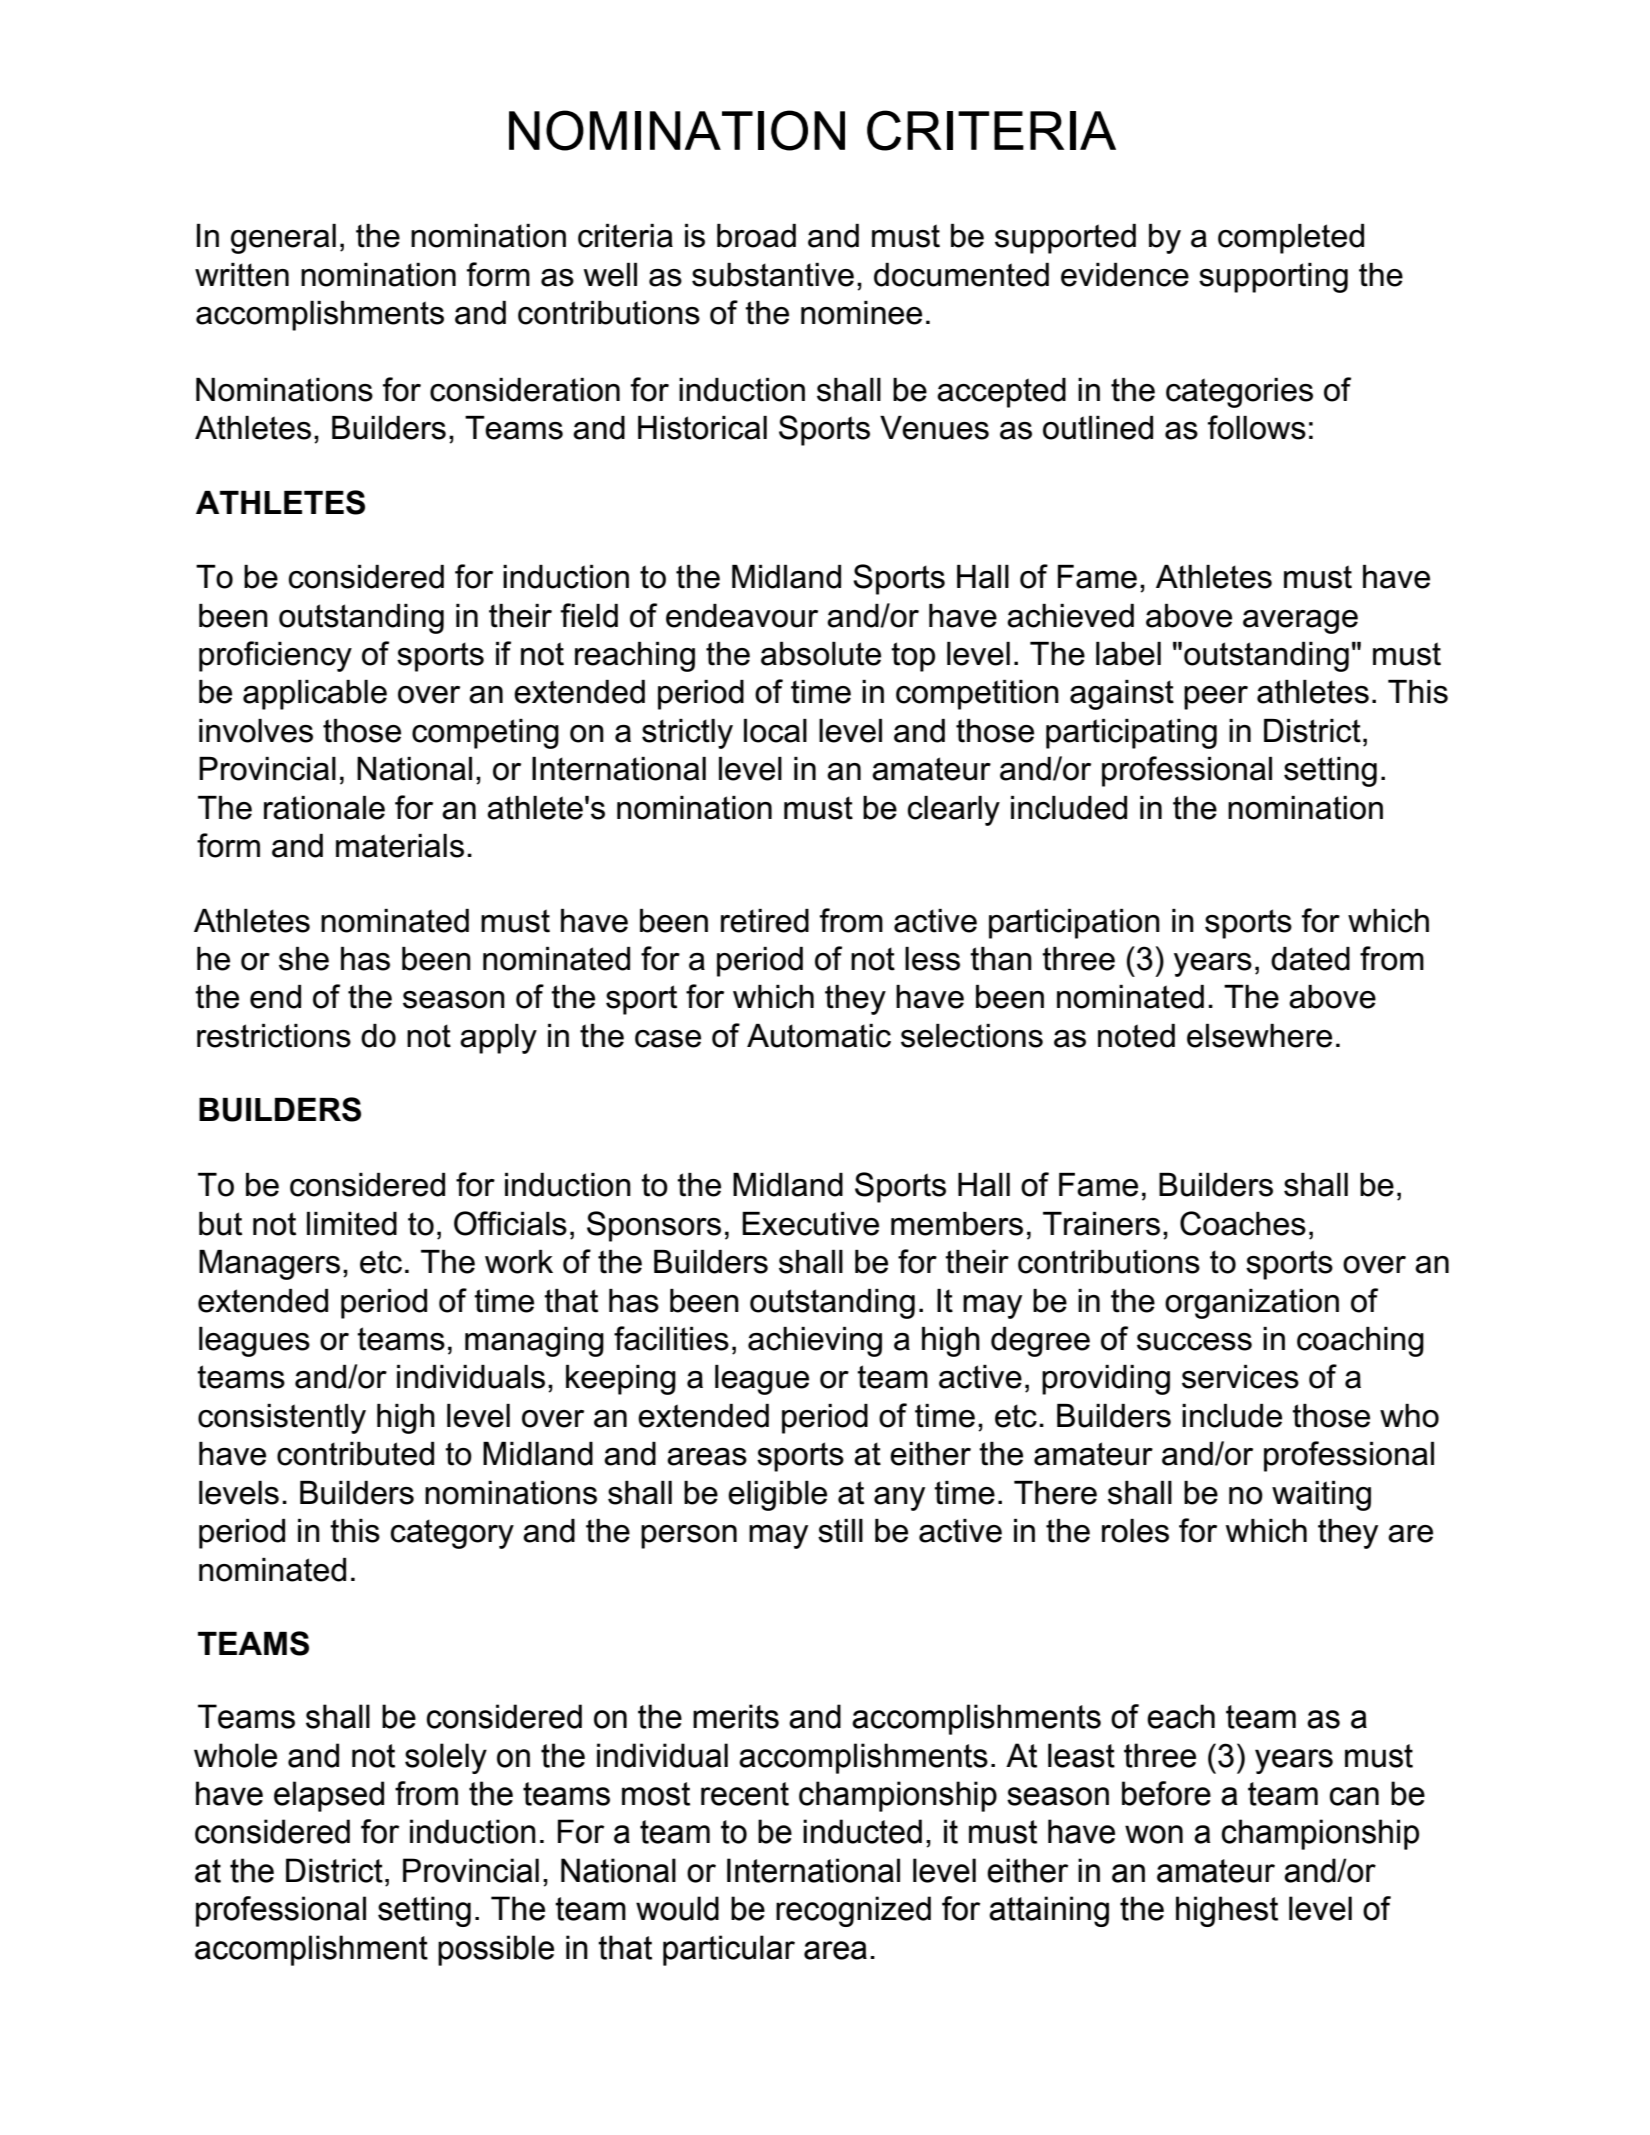  I want to click on elapsed, so click(329, 1796).
